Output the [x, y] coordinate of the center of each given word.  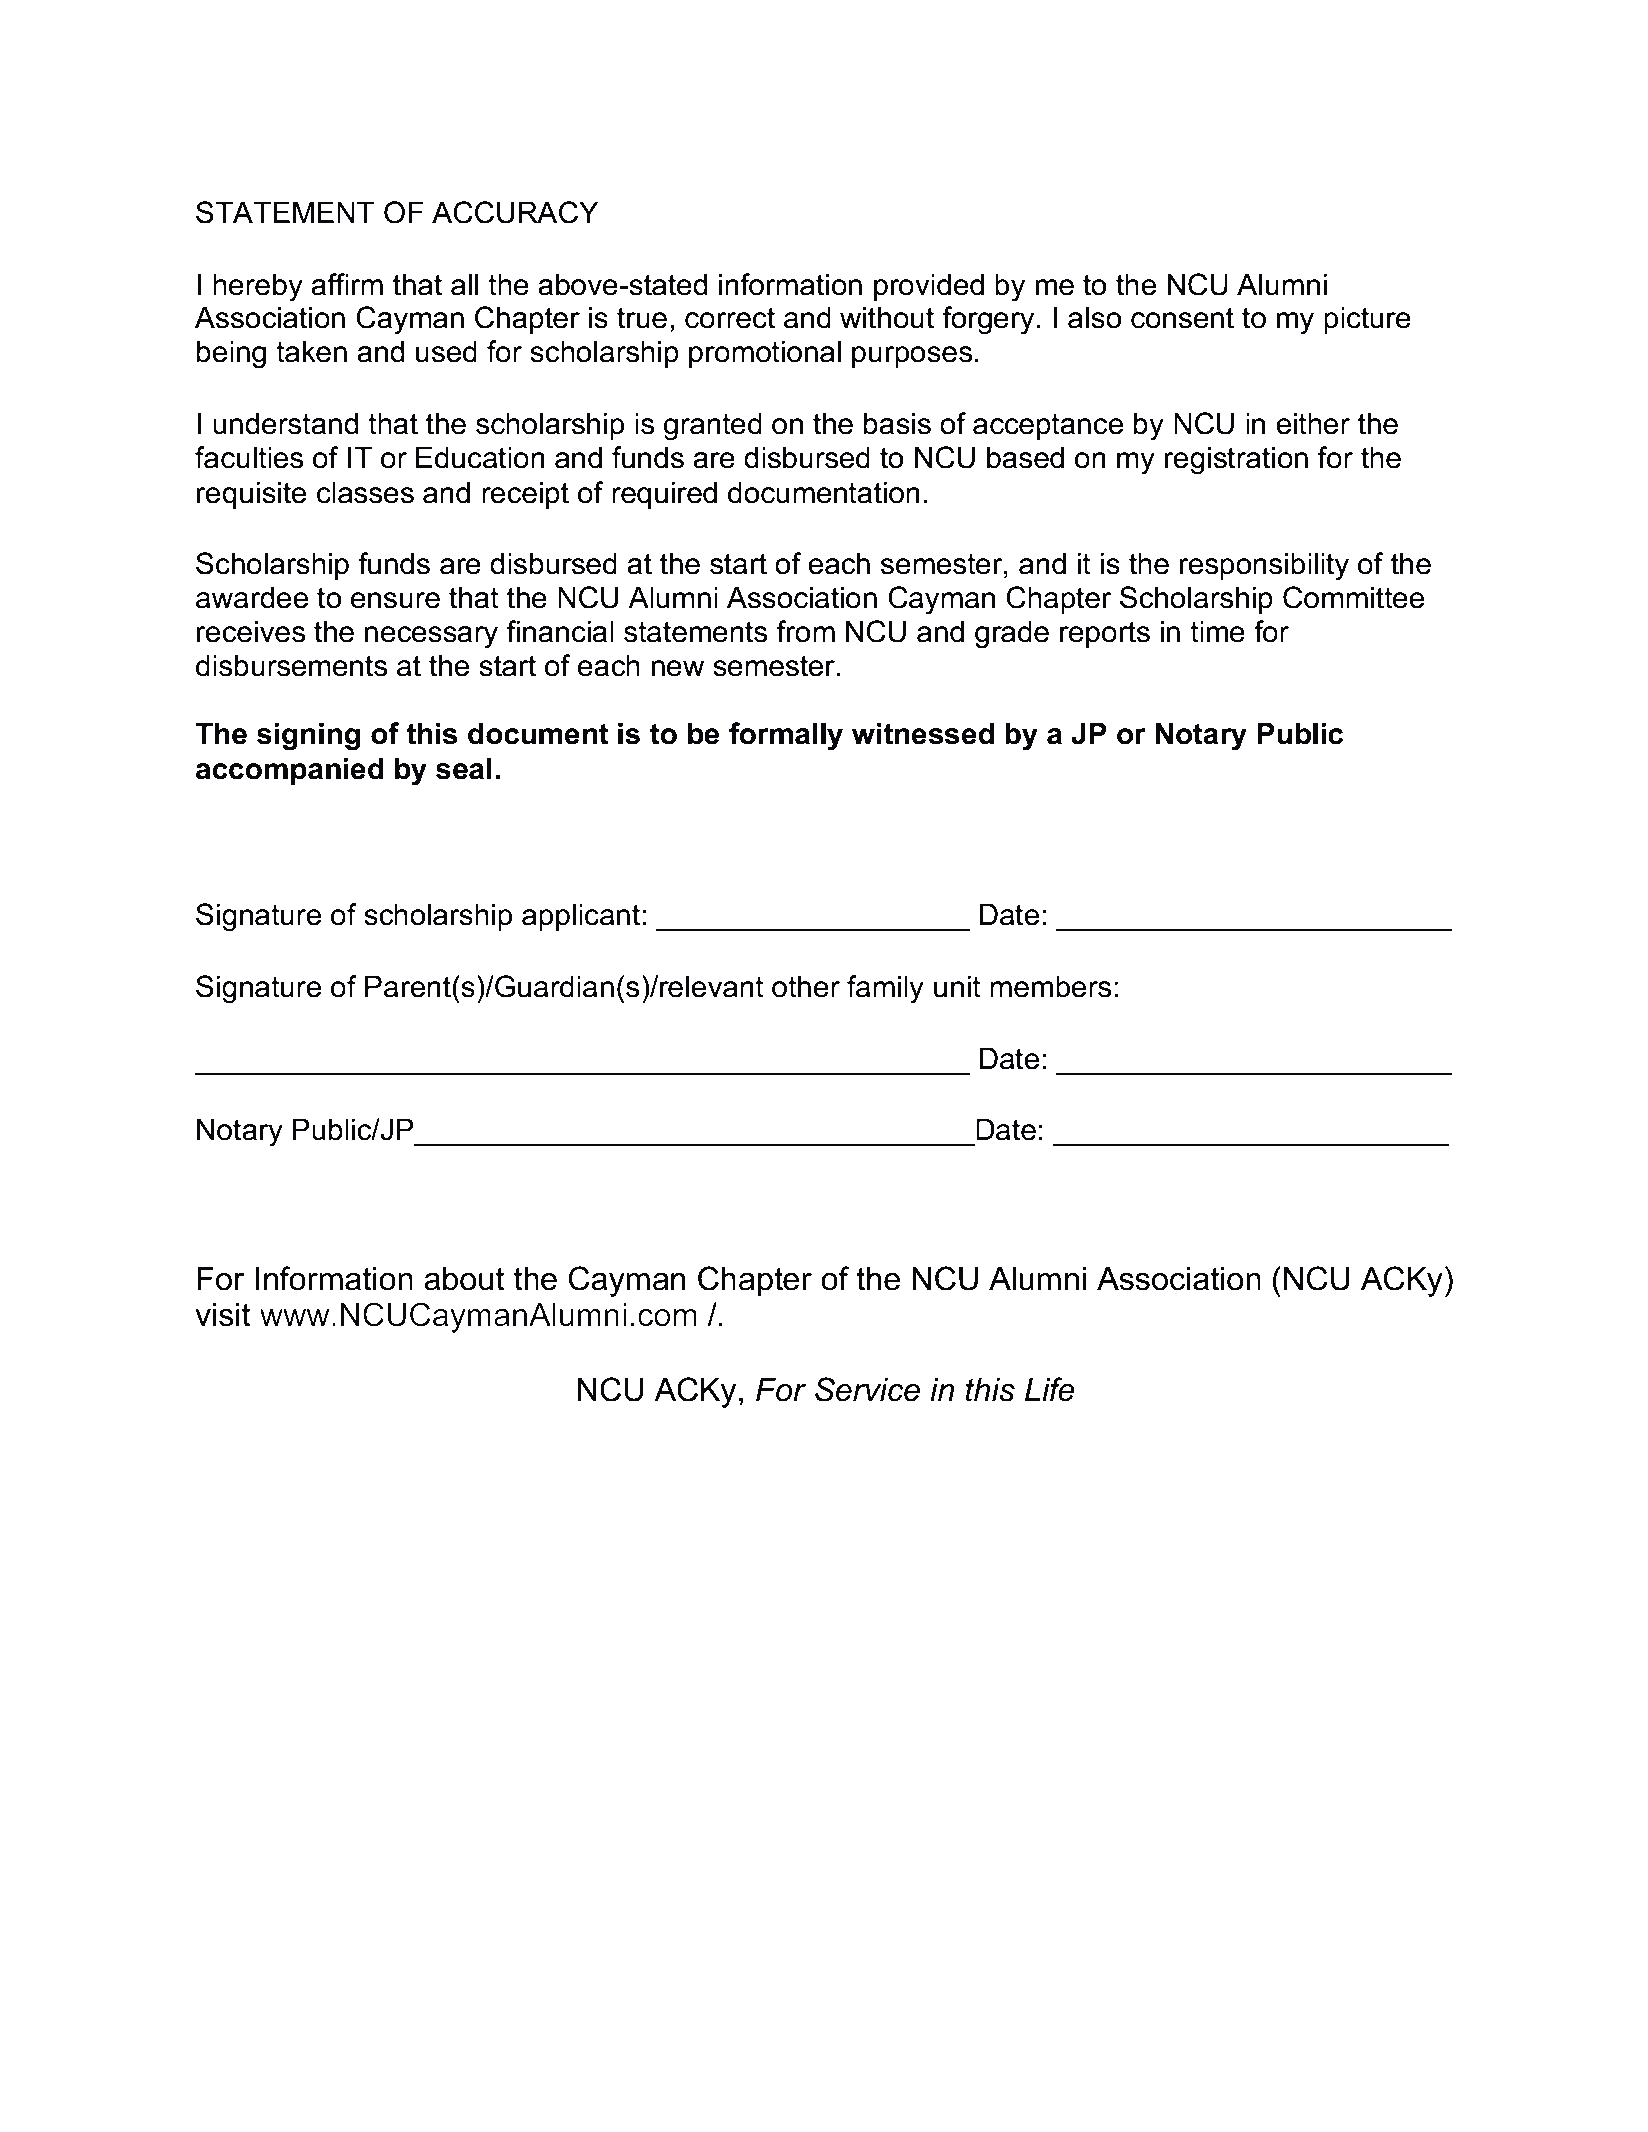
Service [867, 1389]
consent [1182, 318]
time [1217, 631]
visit [223, 1315]
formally [786, 736]
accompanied [290, 771]
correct [730, 318]
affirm [347, 284]
